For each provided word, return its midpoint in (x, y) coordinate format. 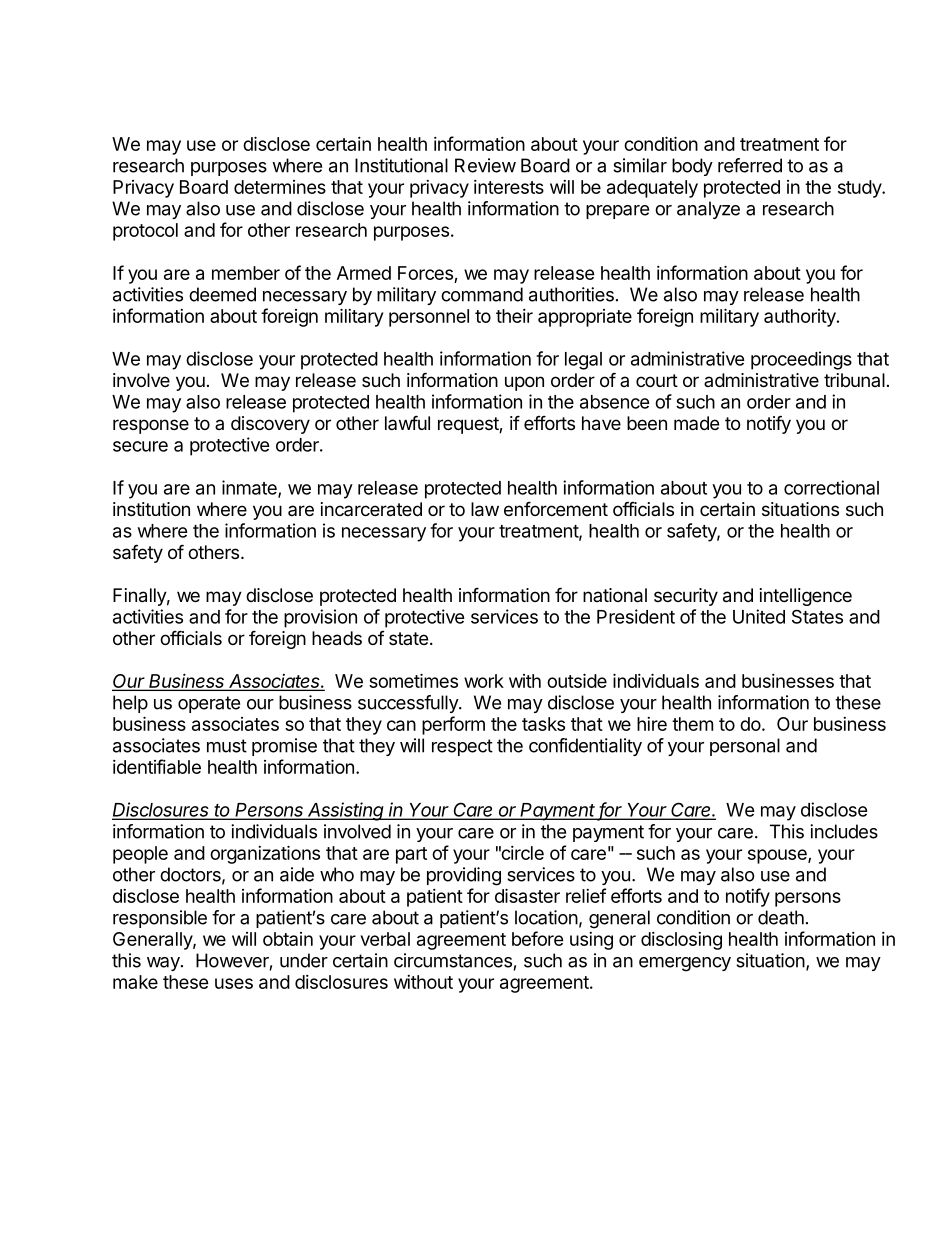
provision (320, 618)
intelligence (806, 597)
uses (234, 983)
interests (509, 187)
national (615, 595)
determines (280, 187)
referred (750, 165)
